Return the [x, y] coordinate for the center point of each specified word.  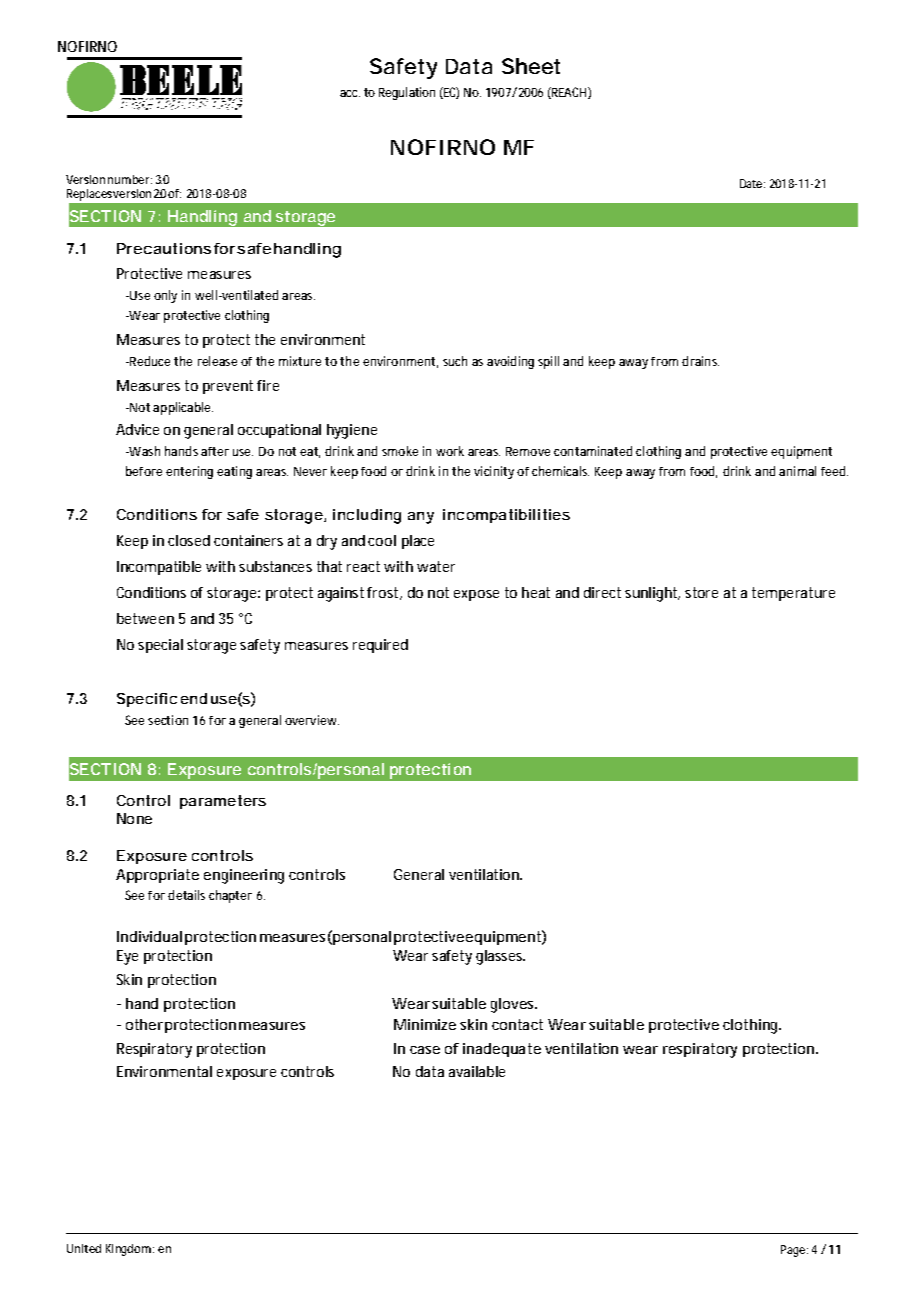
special [160, 646]
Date [751, 183]
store [701, 592]
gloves [513, 1005]
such [455, 361]
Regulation [407, 93]
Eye [127, 957]
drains [700, 361]
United [84, 1248]
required [380, 646]
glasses [500, 957]
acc [350, 93]
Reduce [149, 361]
